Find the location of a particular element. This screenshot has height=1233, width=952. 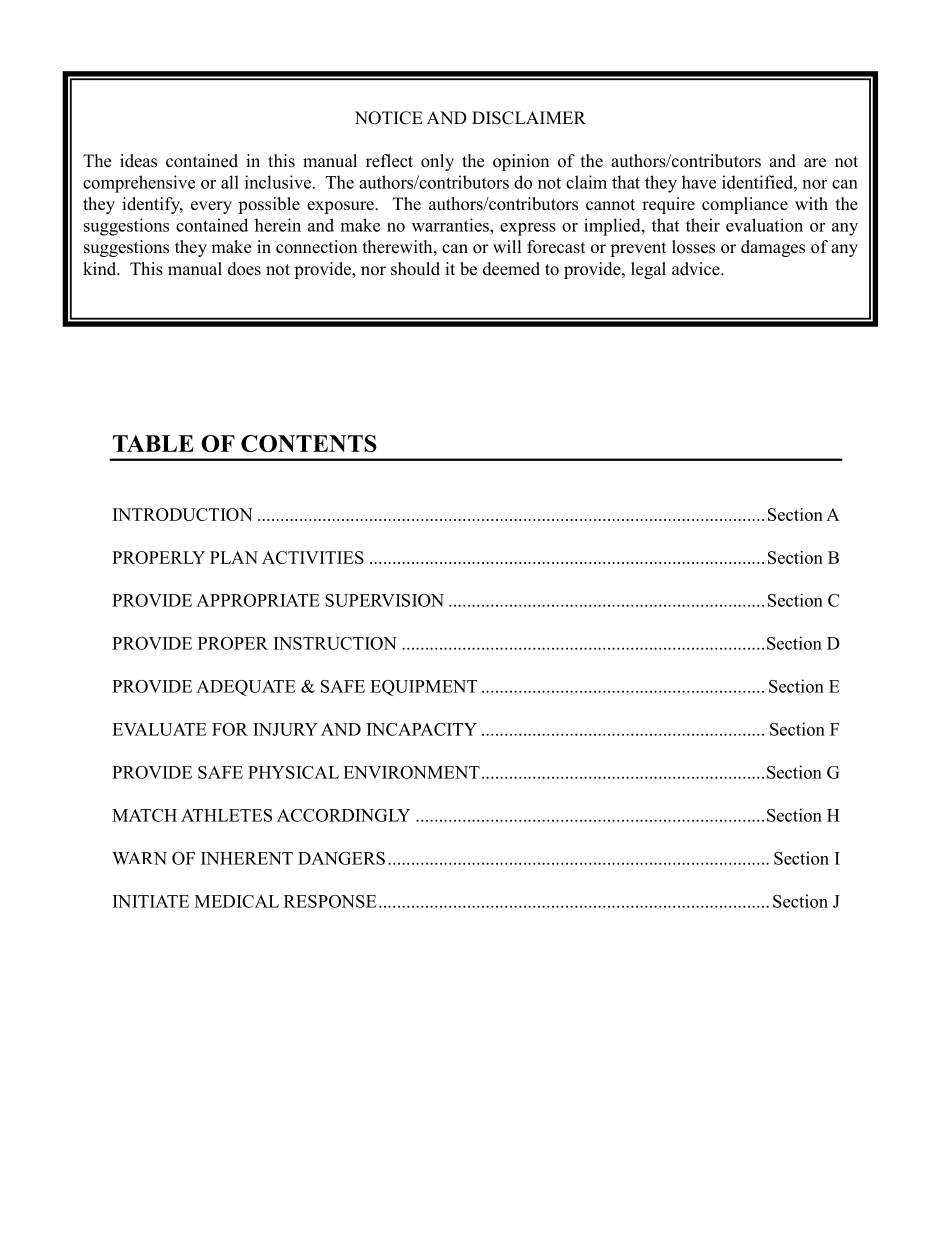

only is located at coordinates (437, 162).
